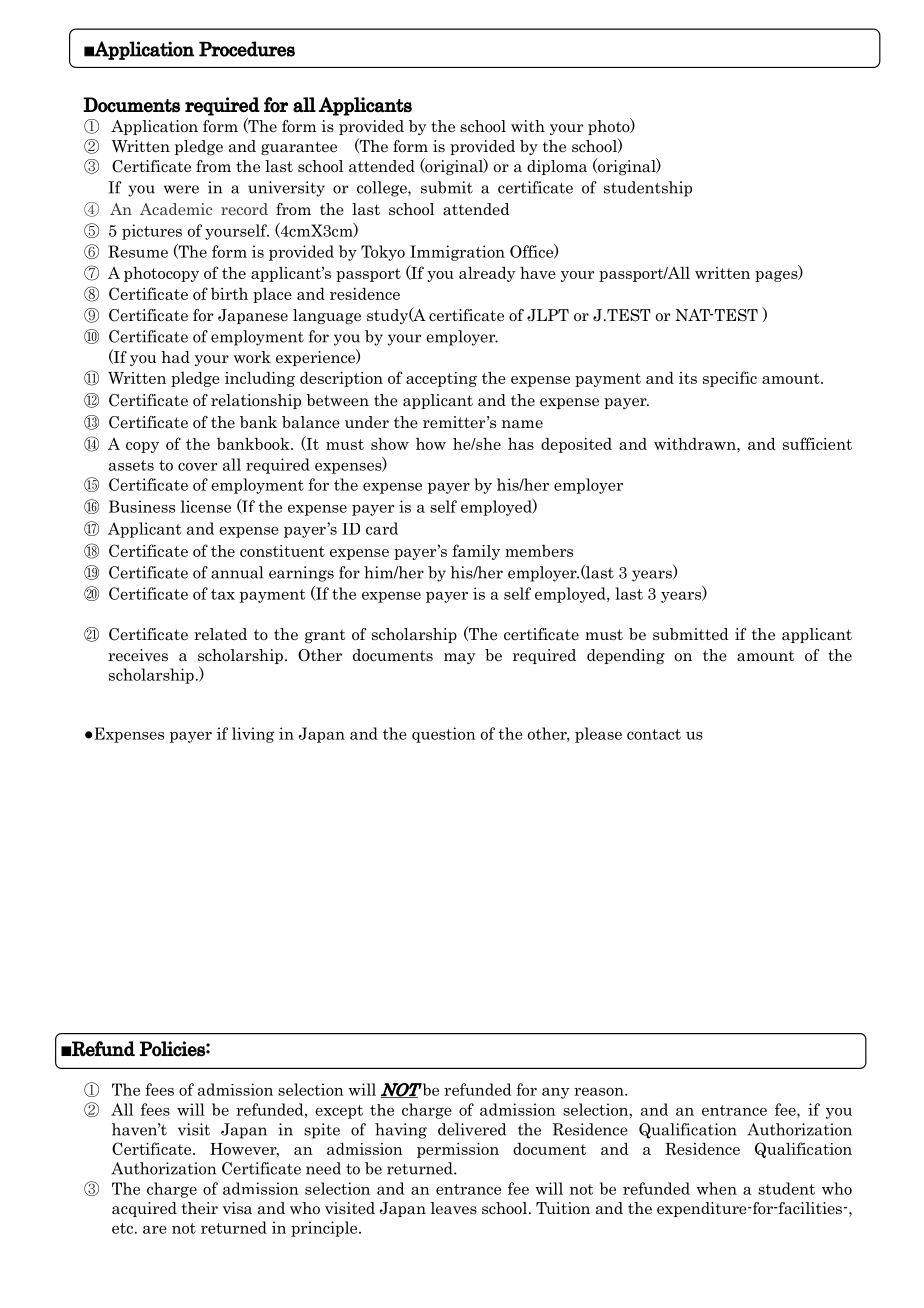 The image size is (924, 1308). Describe the element at coordinates (459, 658) in the screenshot. I see `may` at that location.
